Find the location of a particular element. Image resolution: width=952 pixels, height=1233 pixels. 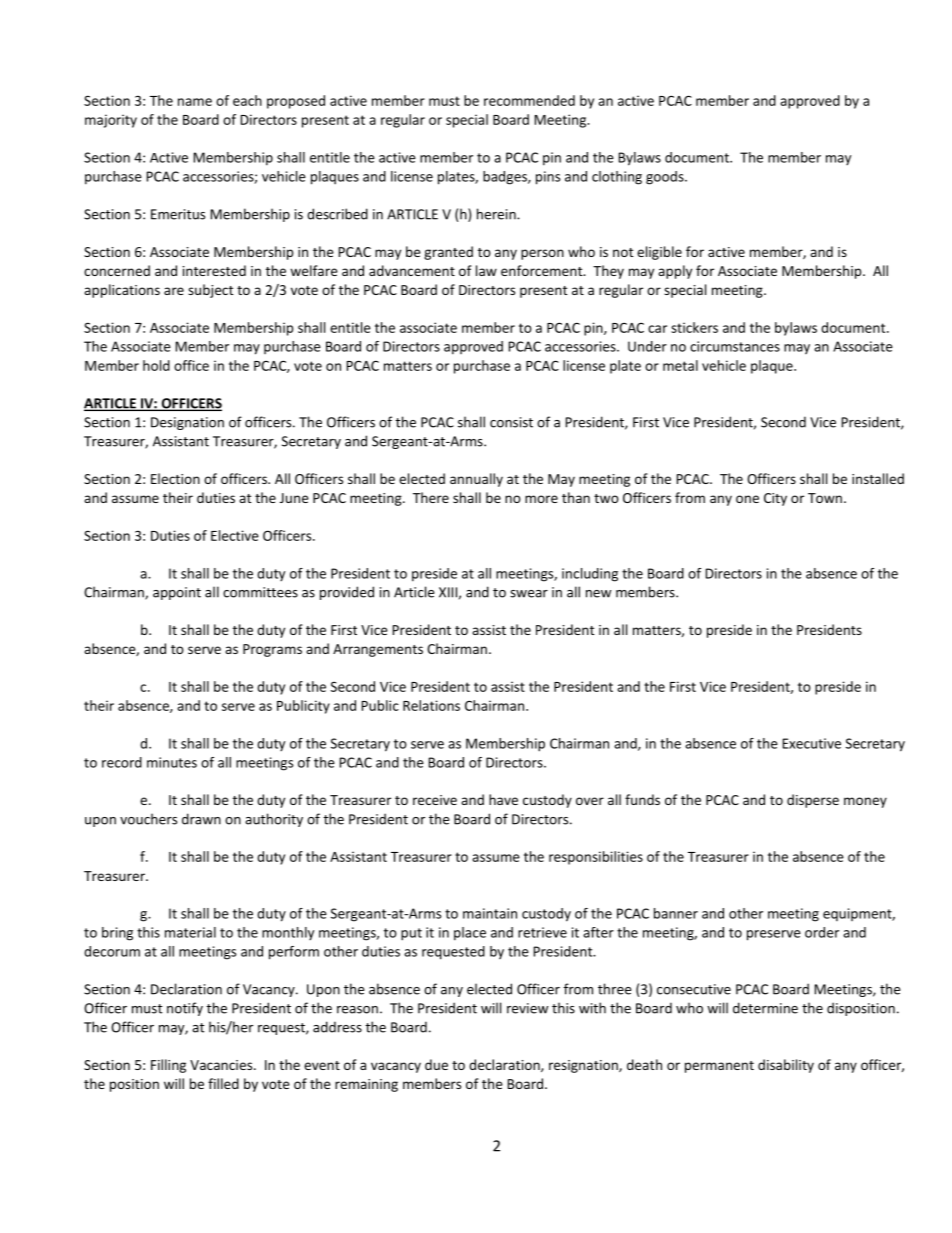

circumstances is located at coordinates (735, 346).
